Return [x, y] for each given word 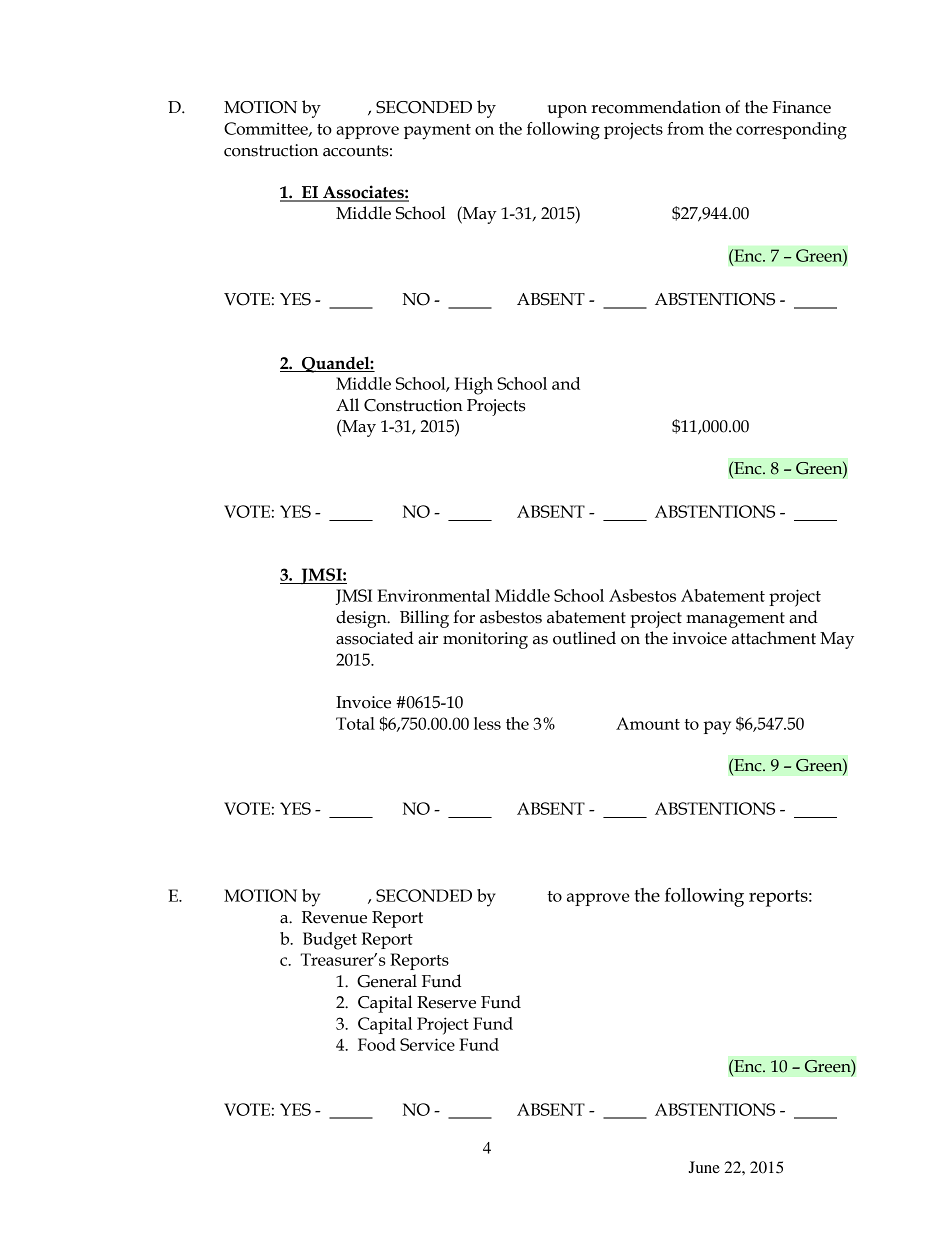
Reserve [446, 1002]
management [735, 620]
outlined [584, 638]
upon [567, 111]
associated [375, 638]
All [347, 404]
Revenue [334, 917]
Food [377, 1044]
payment [437, 132]
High [474, 386]
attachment [774, 638]
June [704, 1167]
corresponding [791, 131]
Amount [648, 723]
